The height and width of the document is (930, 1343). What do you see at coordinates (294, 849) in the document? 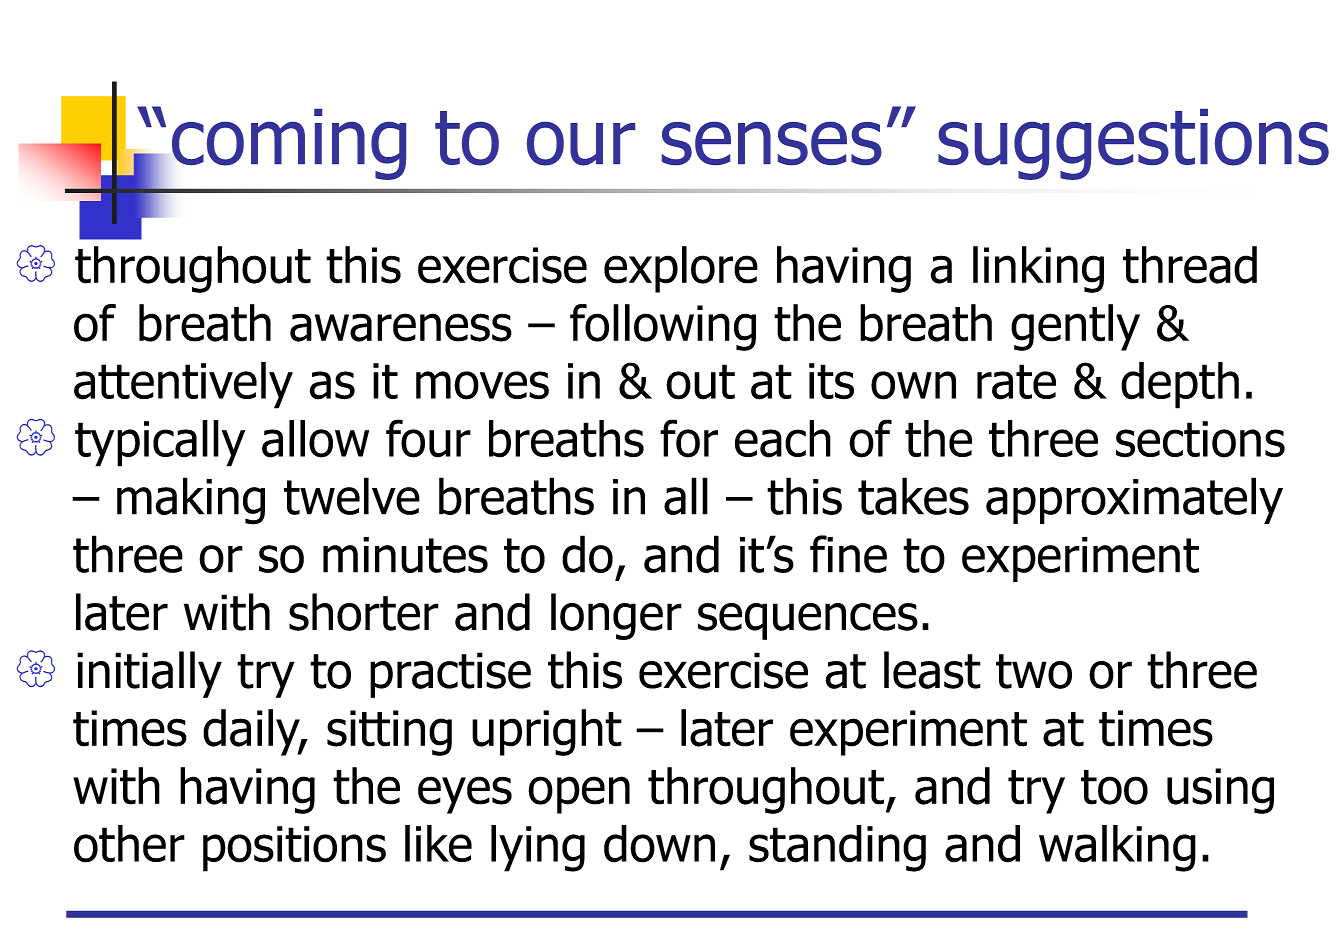
I see `positions` at bounding box center [294, 849].
